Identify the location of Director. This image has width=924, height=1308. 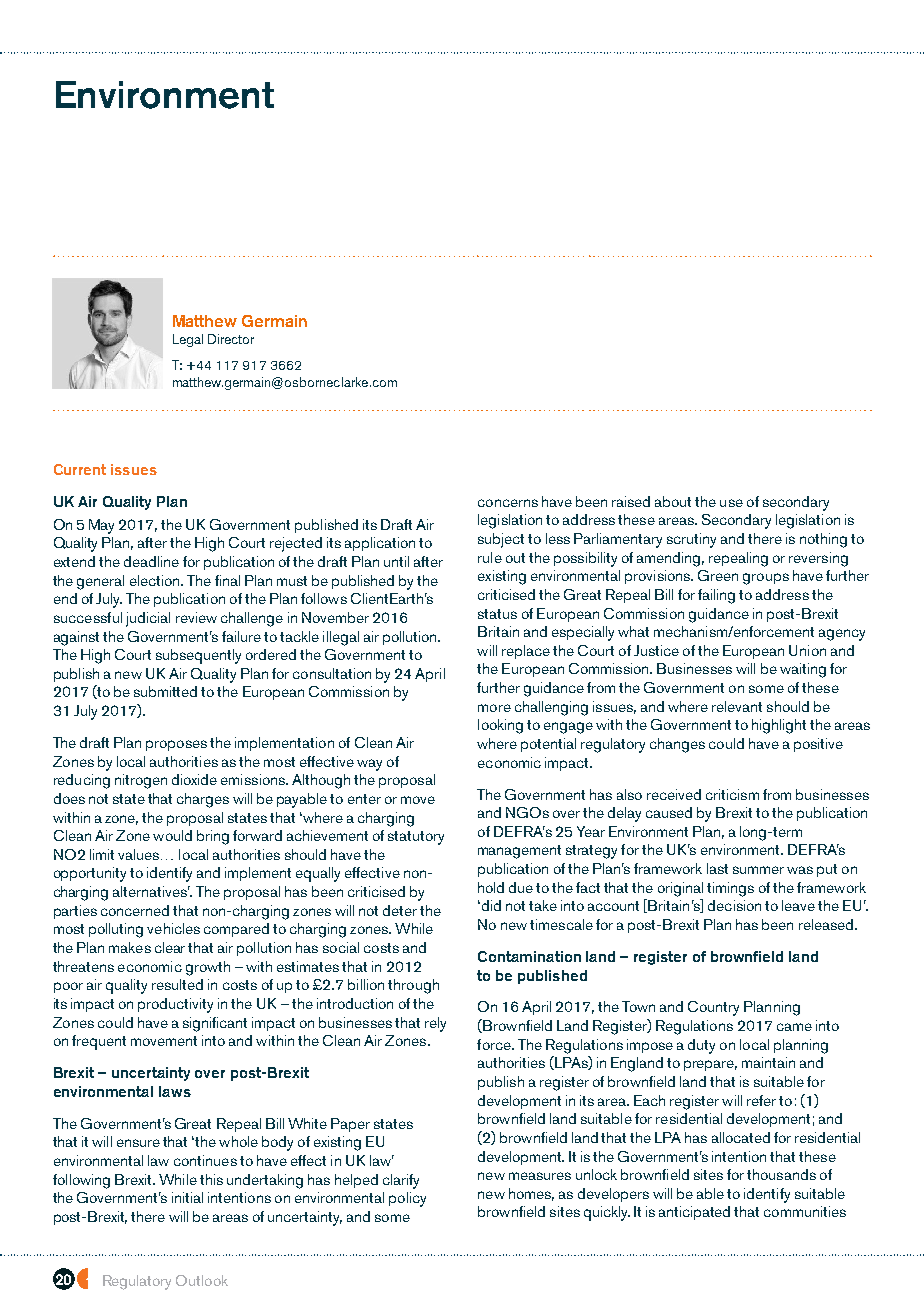
(231, 339).
